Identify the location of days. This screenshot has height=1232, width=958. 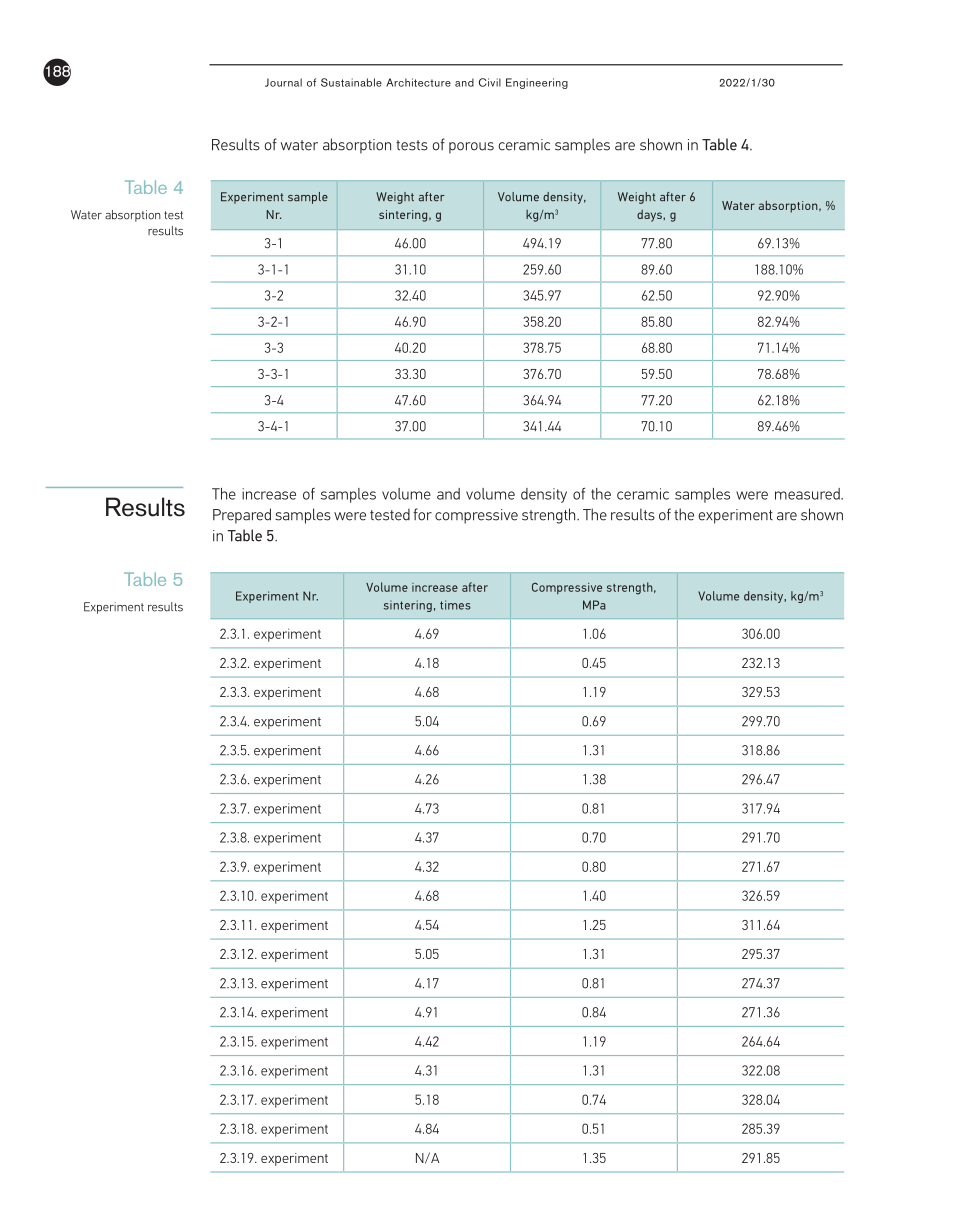
(650, 216).
